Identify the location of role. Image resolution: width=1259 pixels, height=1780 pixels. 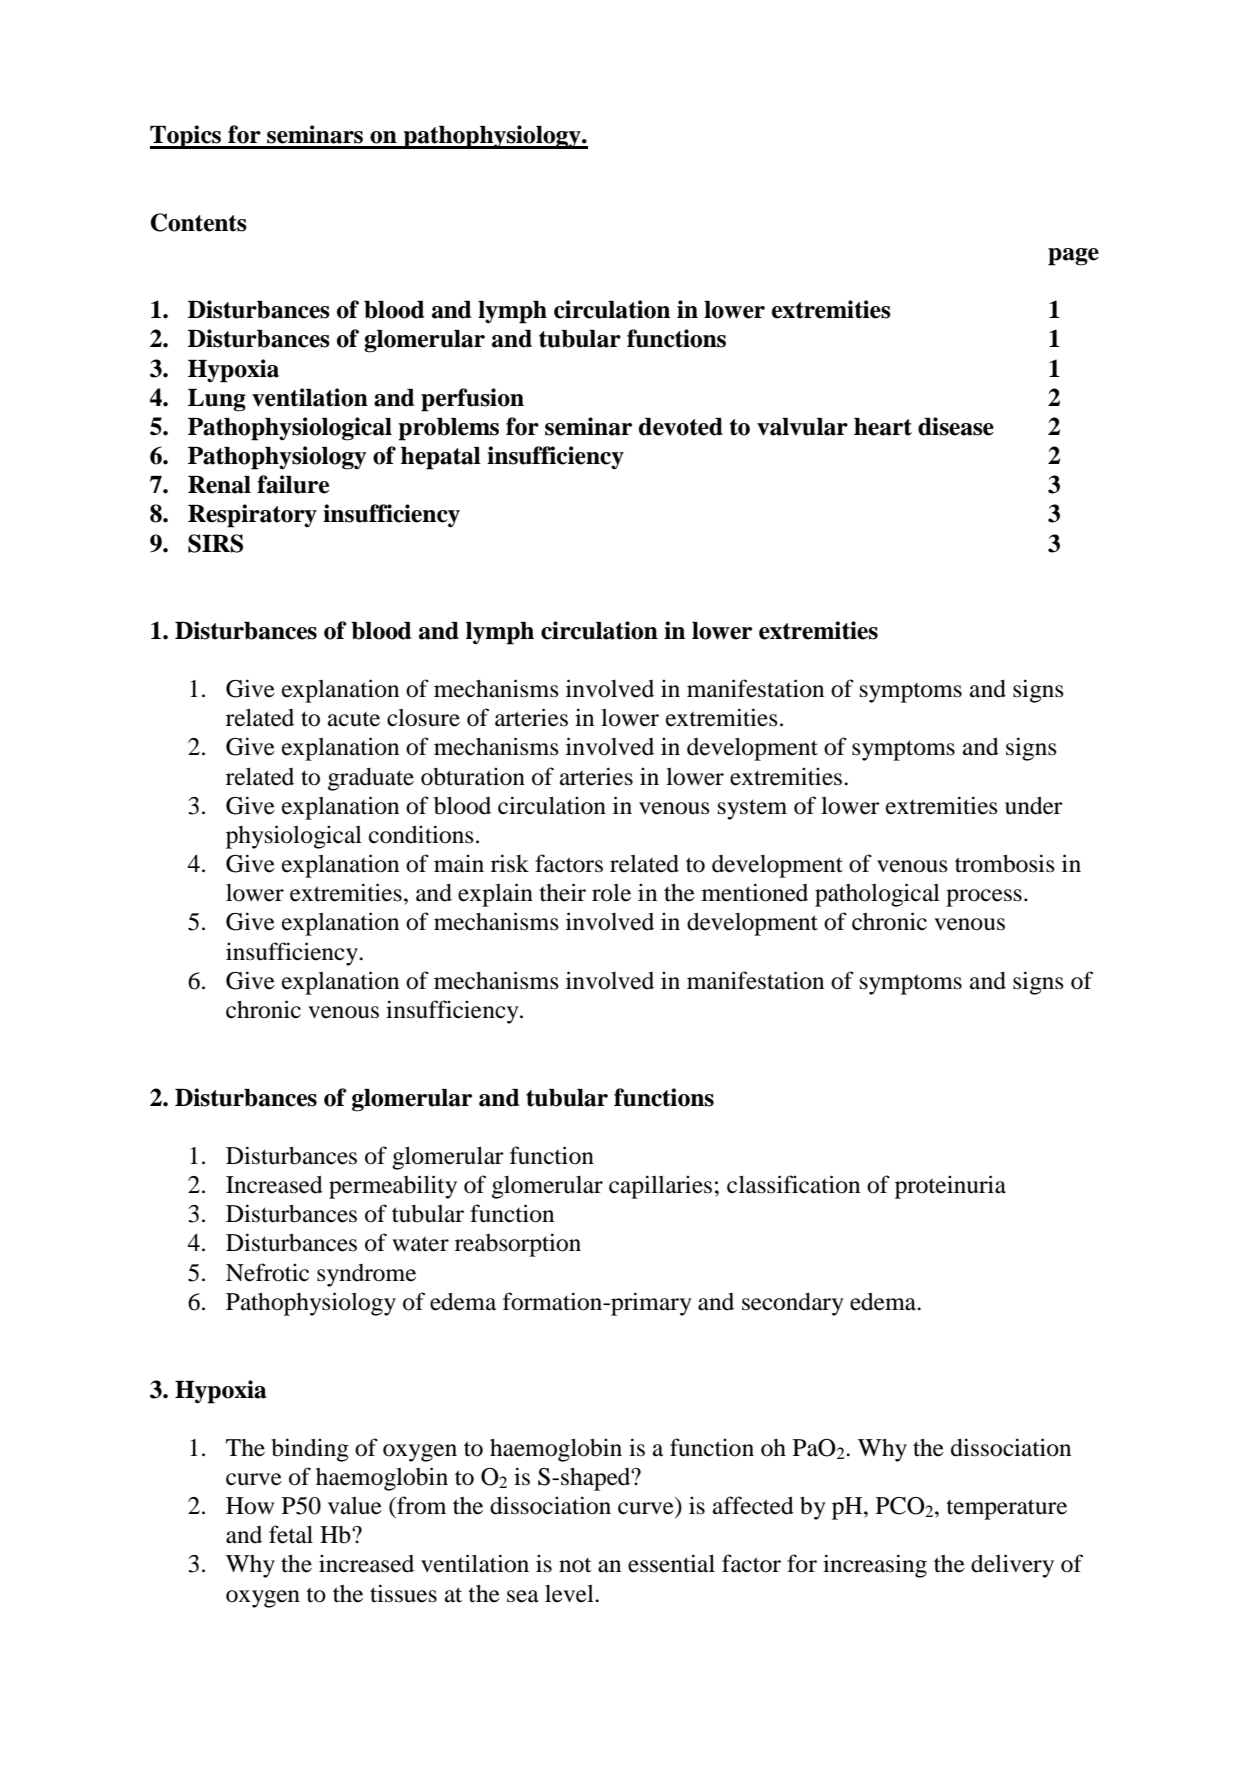
(611, 893).
